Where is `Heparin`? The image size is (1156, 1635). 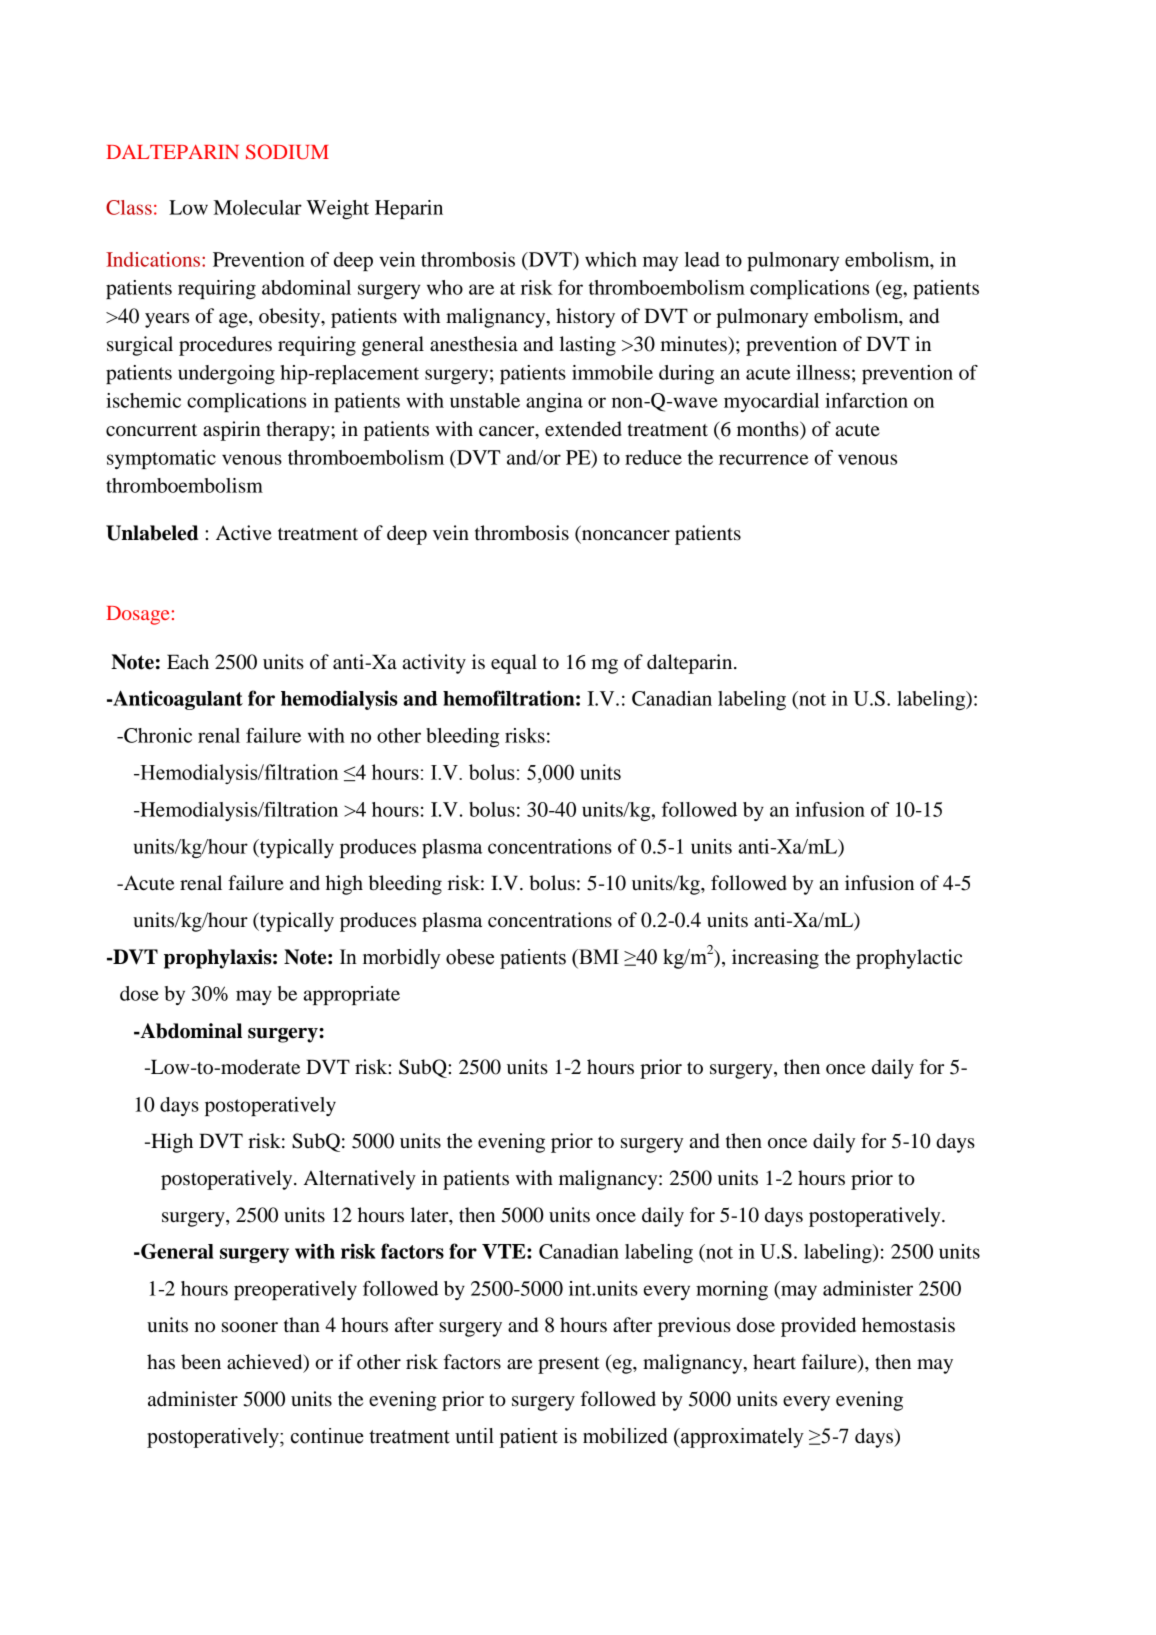
Heparin is located at coordinates (409, 209).
